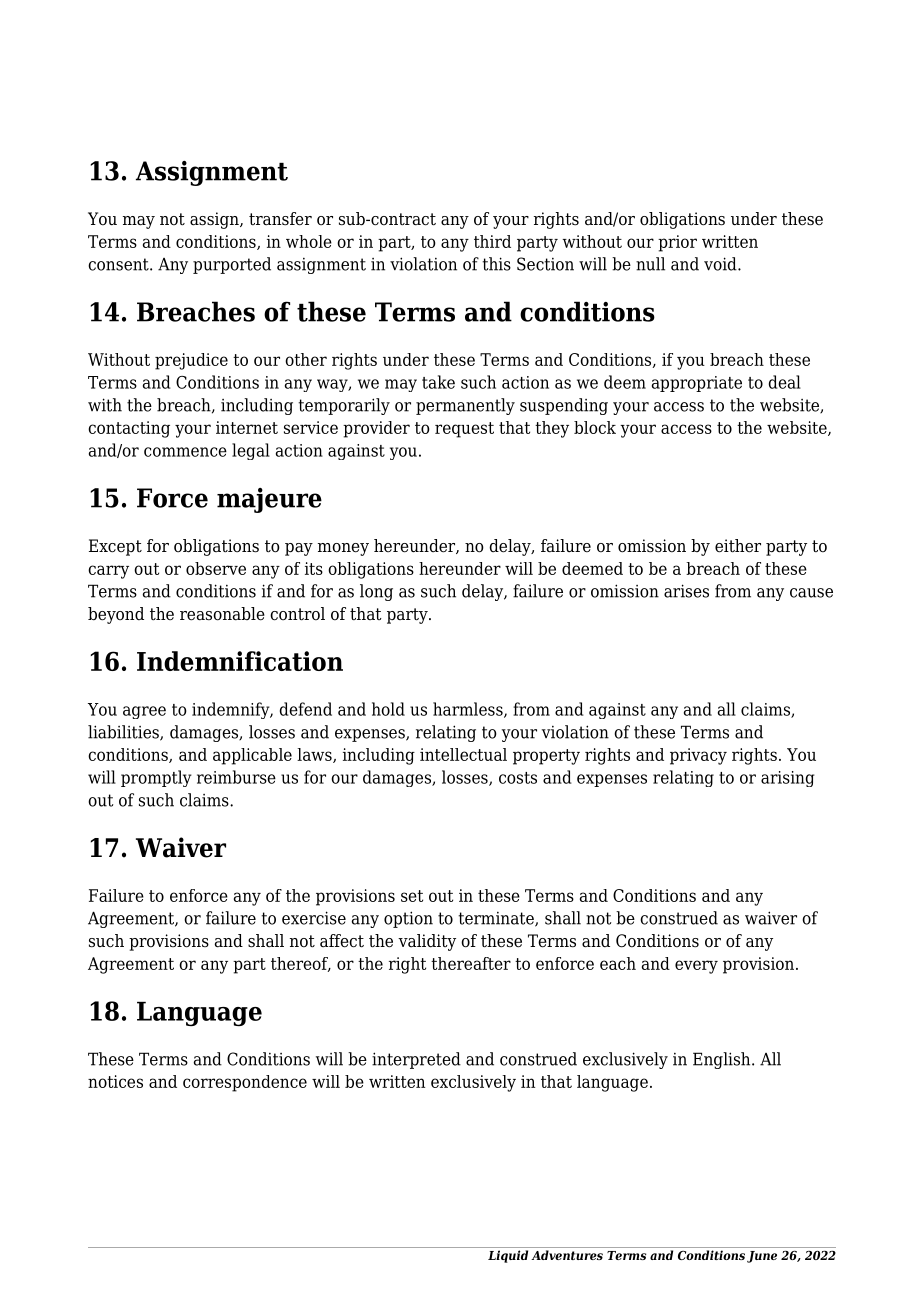 This screenshot has width=924, height=1308. I want to click on promptly, so click(156, 778).
